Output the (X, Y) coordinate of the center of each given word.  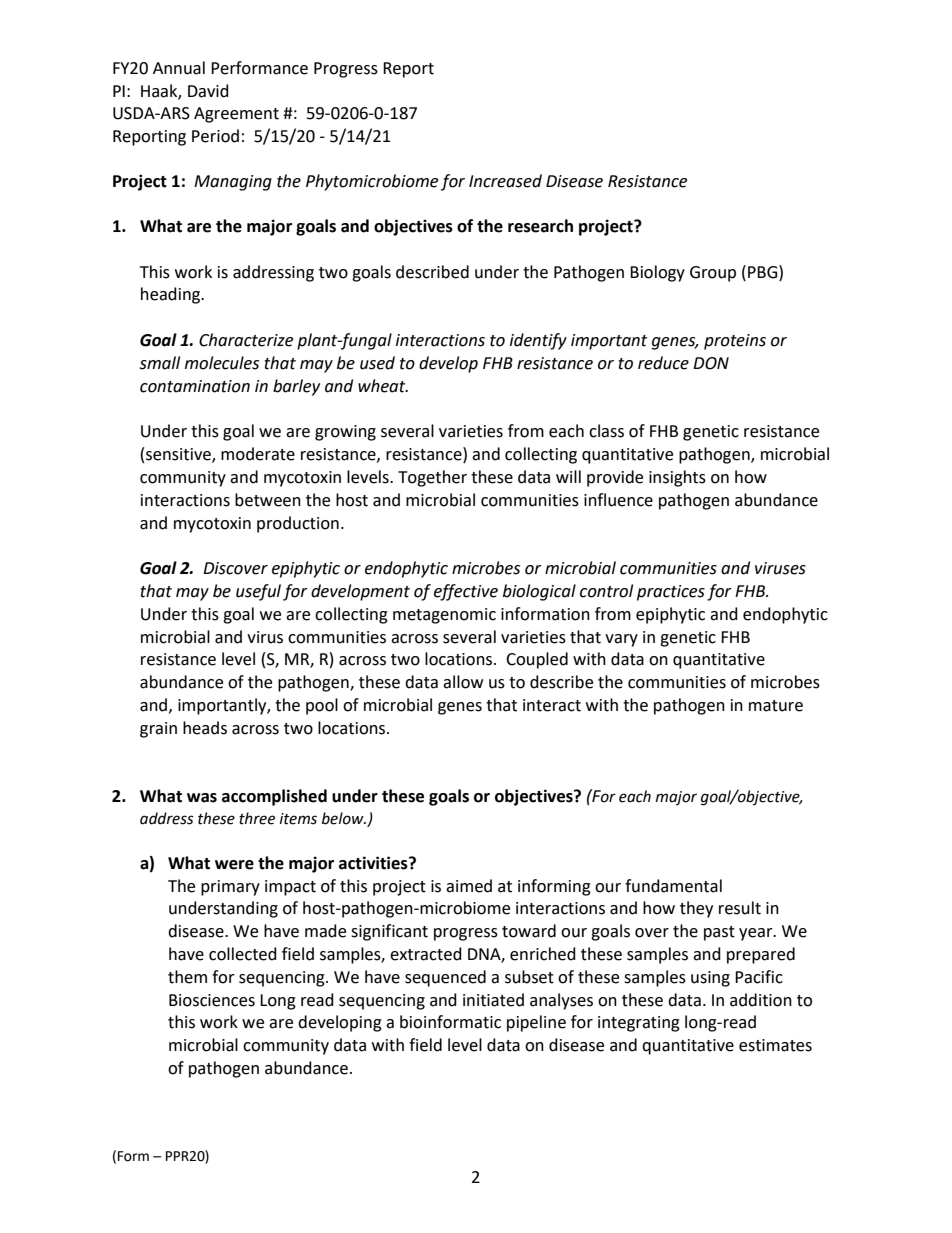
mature (776, 706)
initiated (493, 1000)
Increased (505, 181)
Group (713, 274)
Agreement (236, 115)
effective (466, 592)
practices (671, 593)
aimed (469, 886)
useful (258, 592)
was (202, 798)
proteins (735, 342)
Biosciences (212, 1000)
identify (538, 341)
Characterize (246, 340)
